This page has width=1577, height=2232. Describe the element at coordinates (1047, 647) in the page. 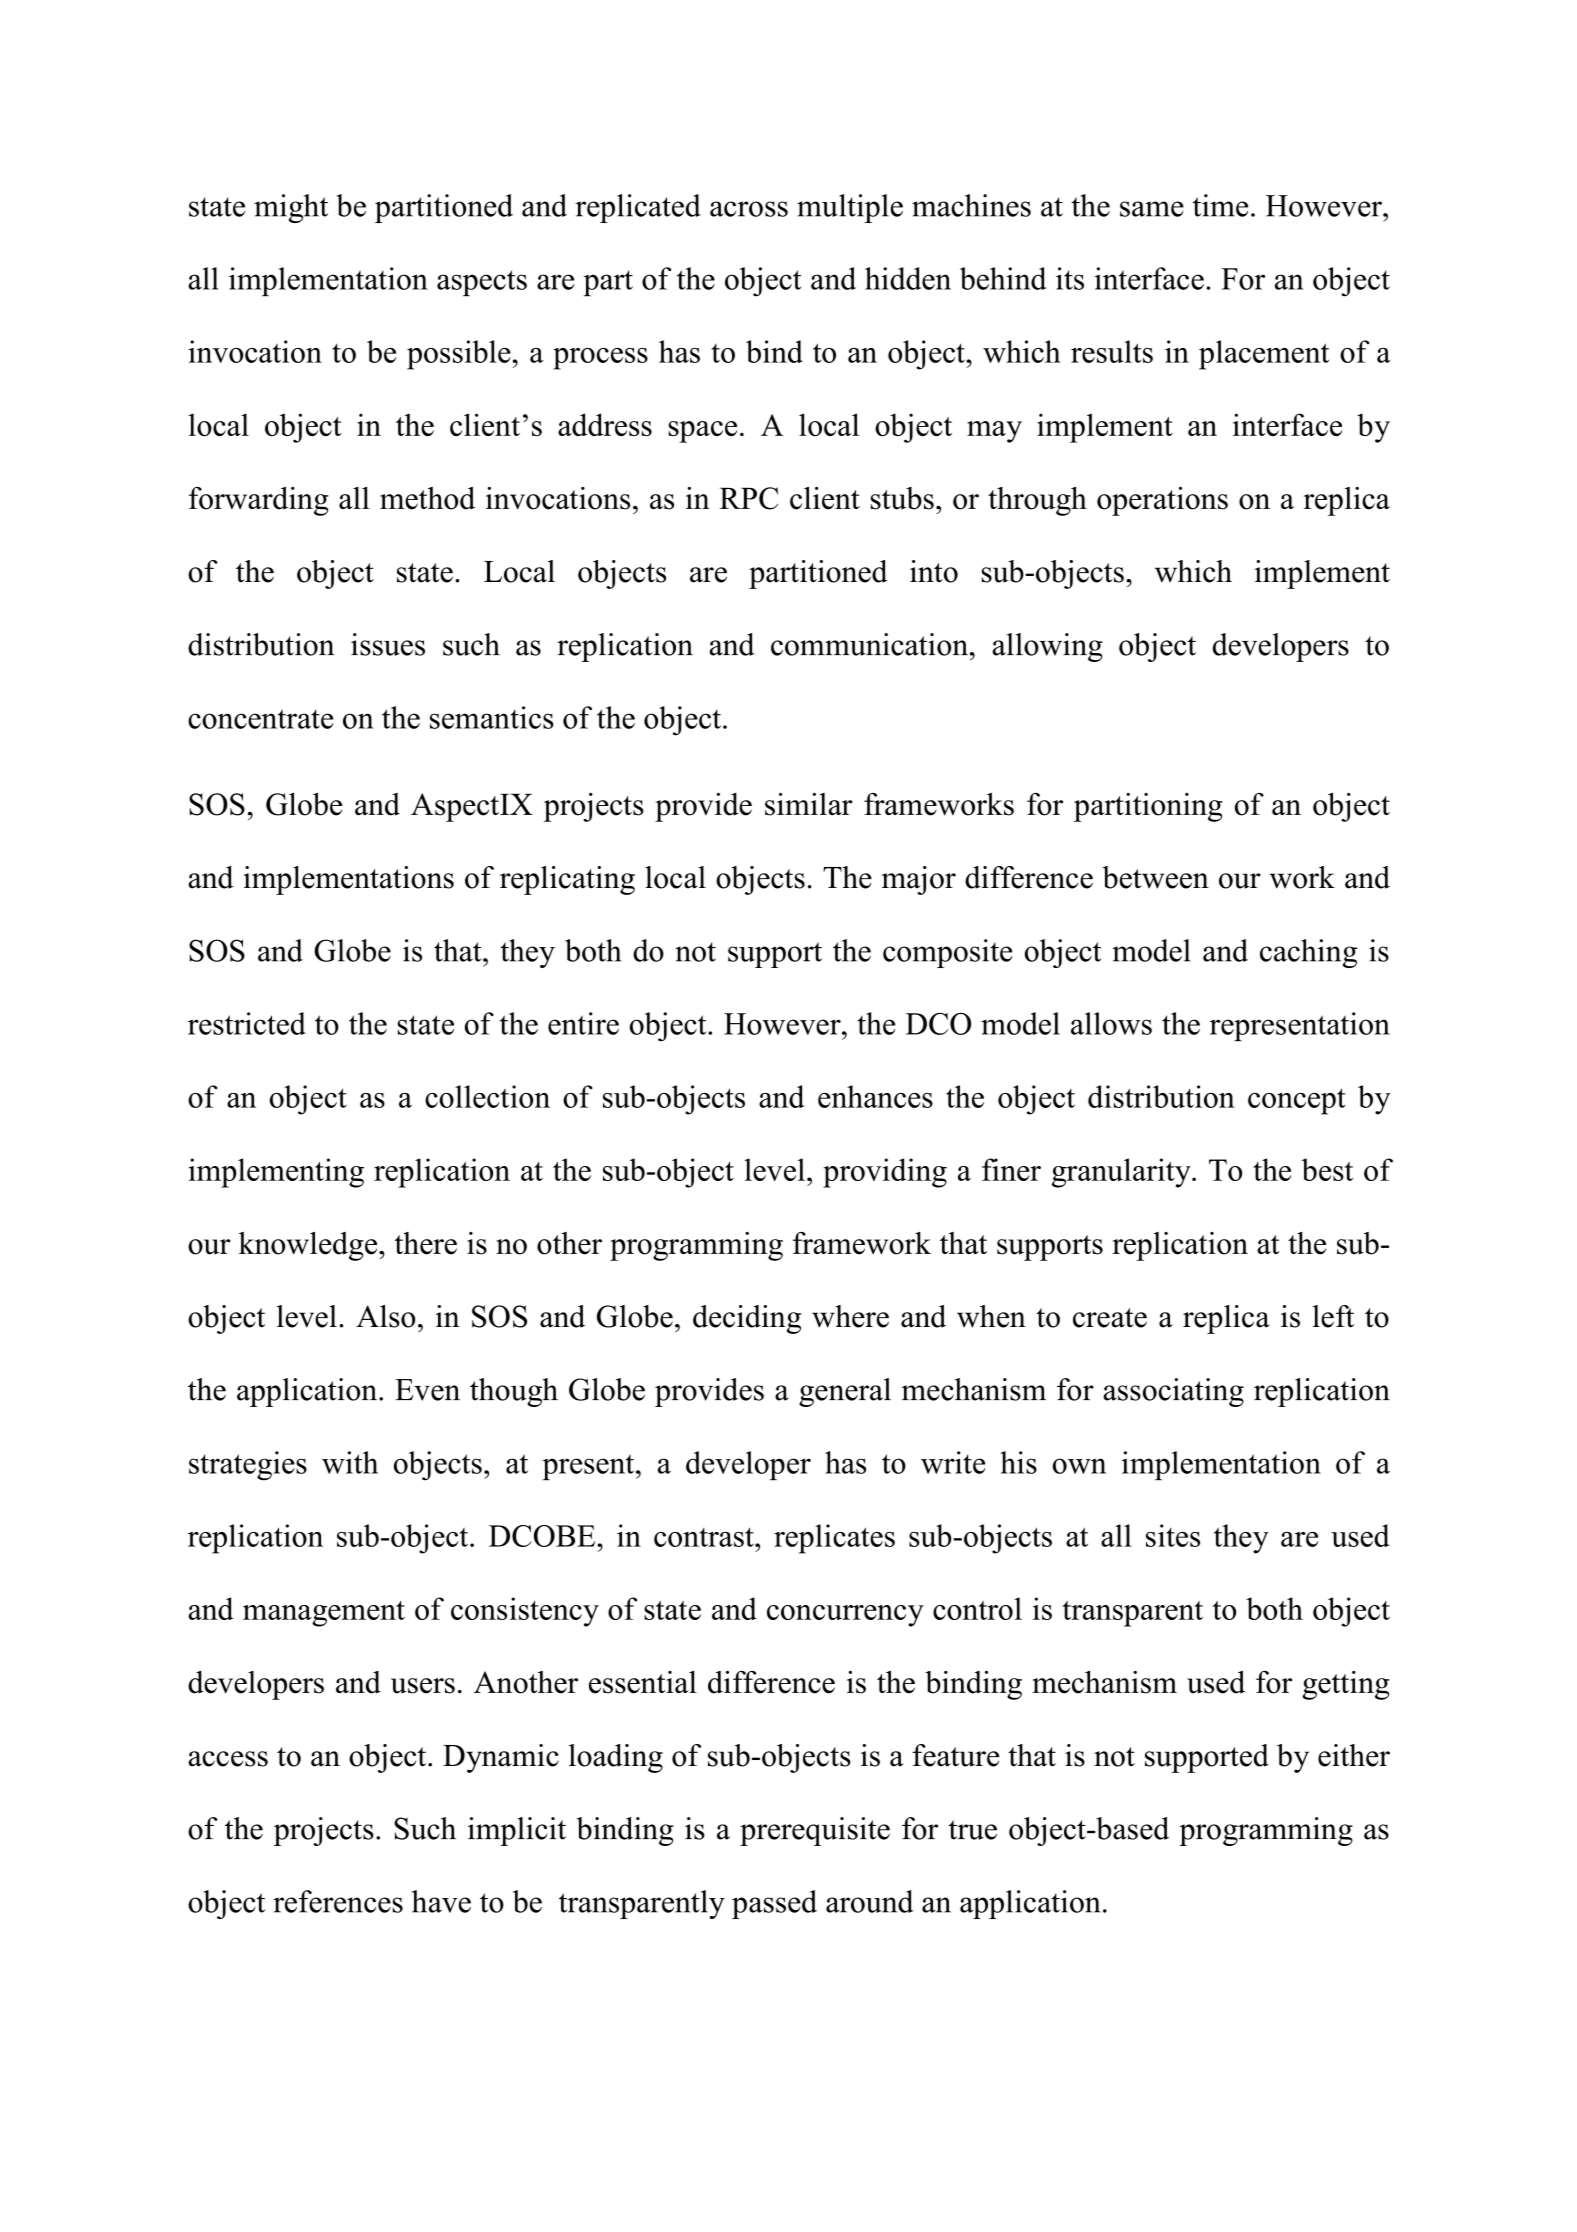

I see `allowing` at that location.
